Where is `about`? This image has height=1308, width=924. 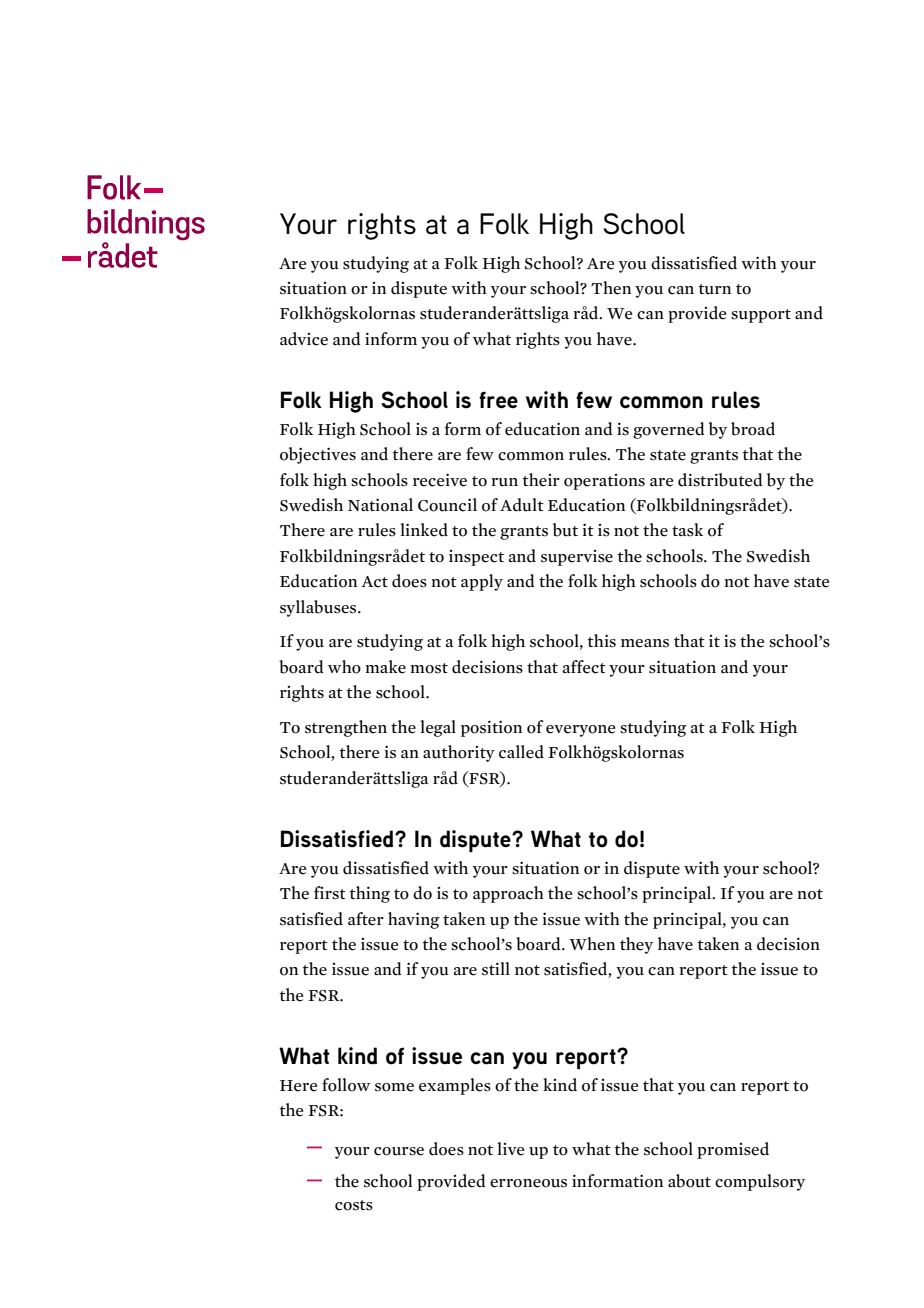 about is located at coordinates (689, 1181).
